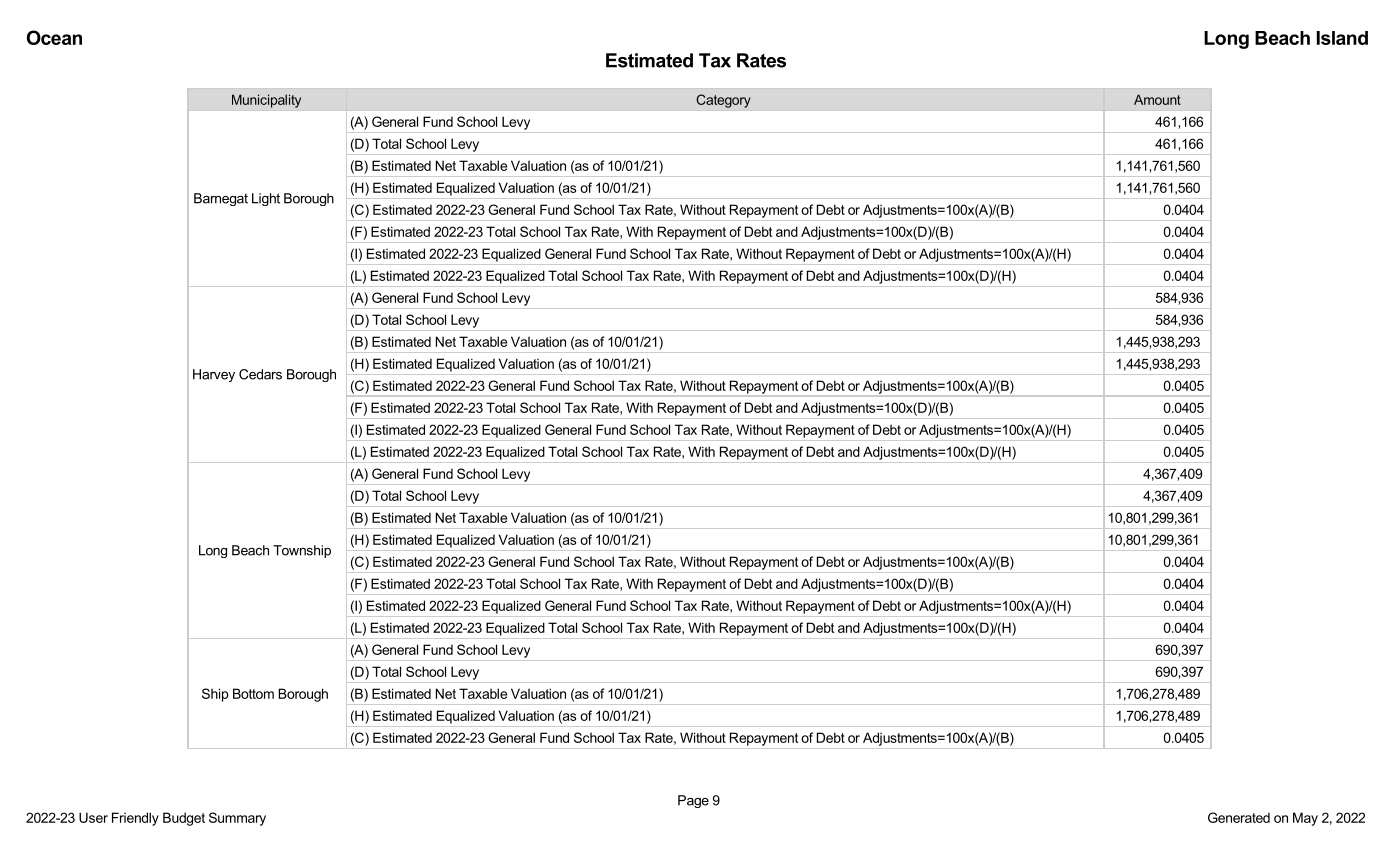  What do you see at coordinates (184, 819) in the screenshot?
I see `Budget` at bounding box center [184, 819].
